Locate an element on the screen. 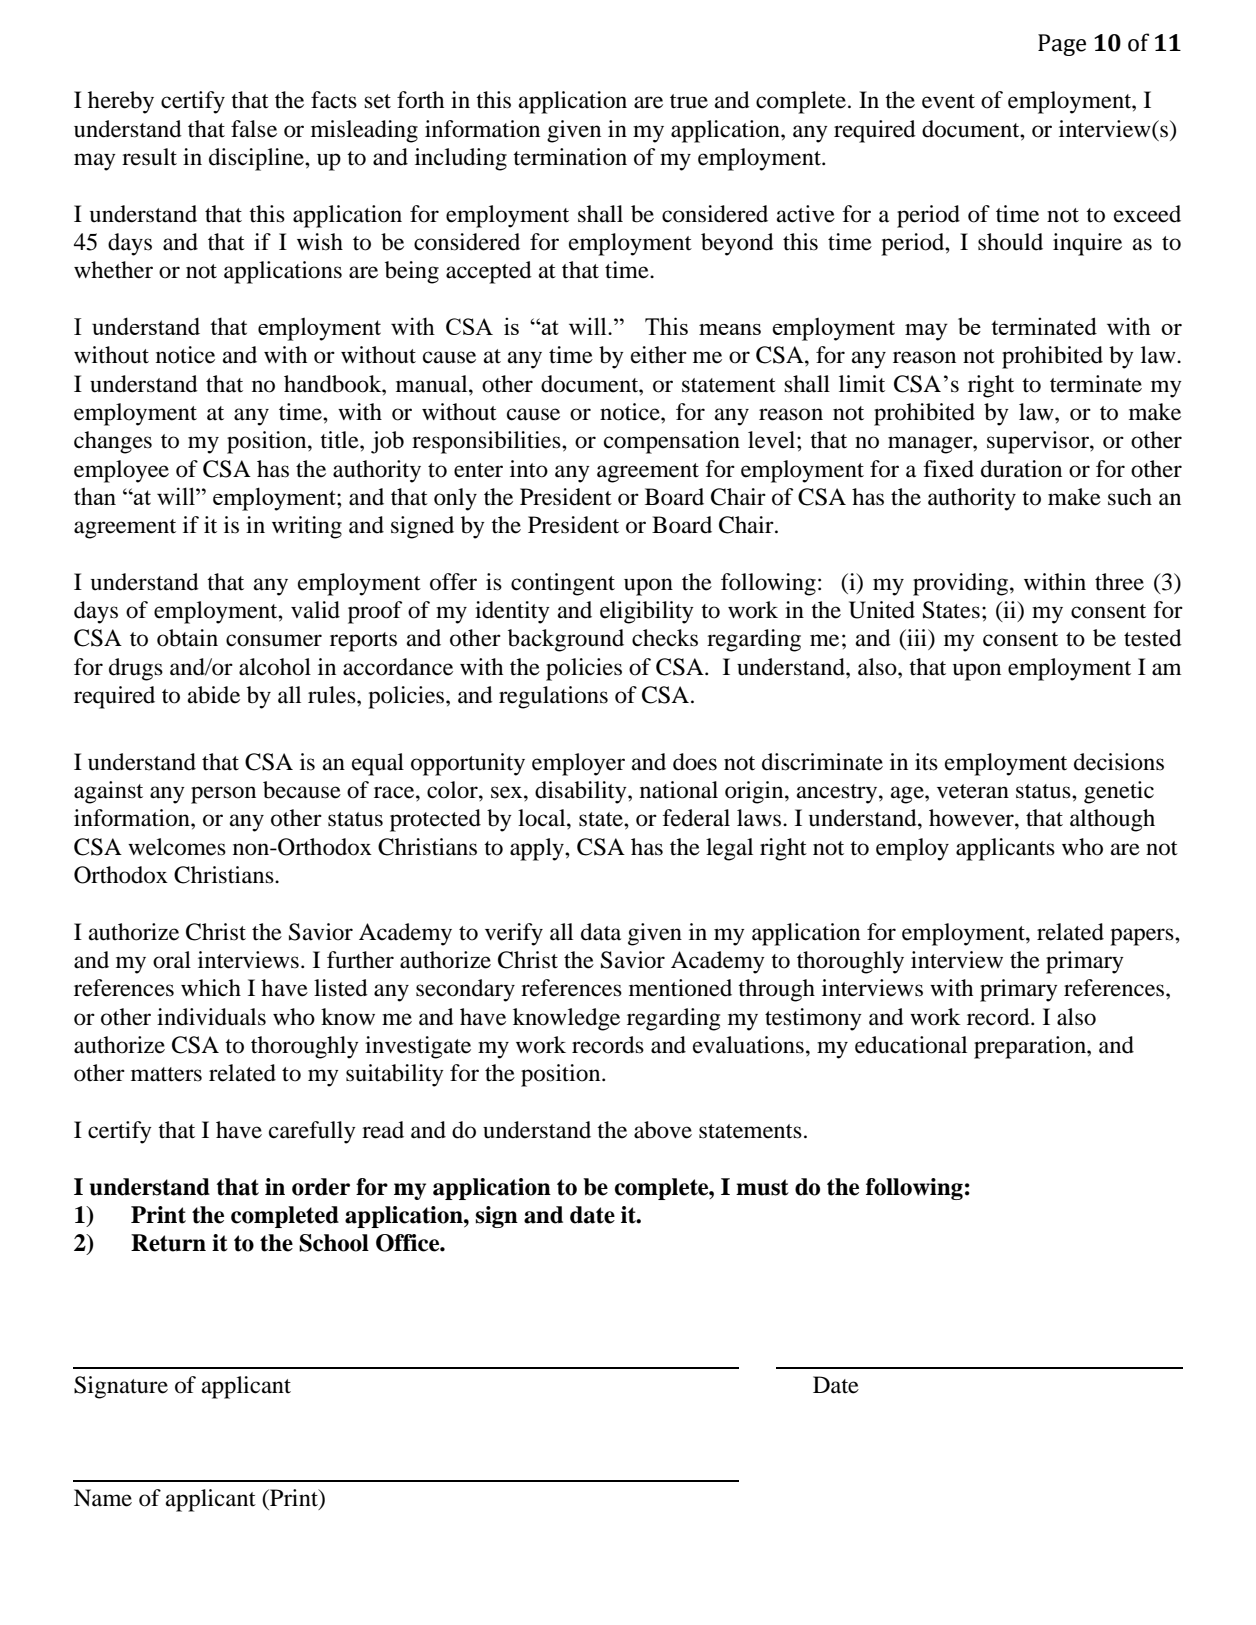  true is located at coordinates (689, 101).
